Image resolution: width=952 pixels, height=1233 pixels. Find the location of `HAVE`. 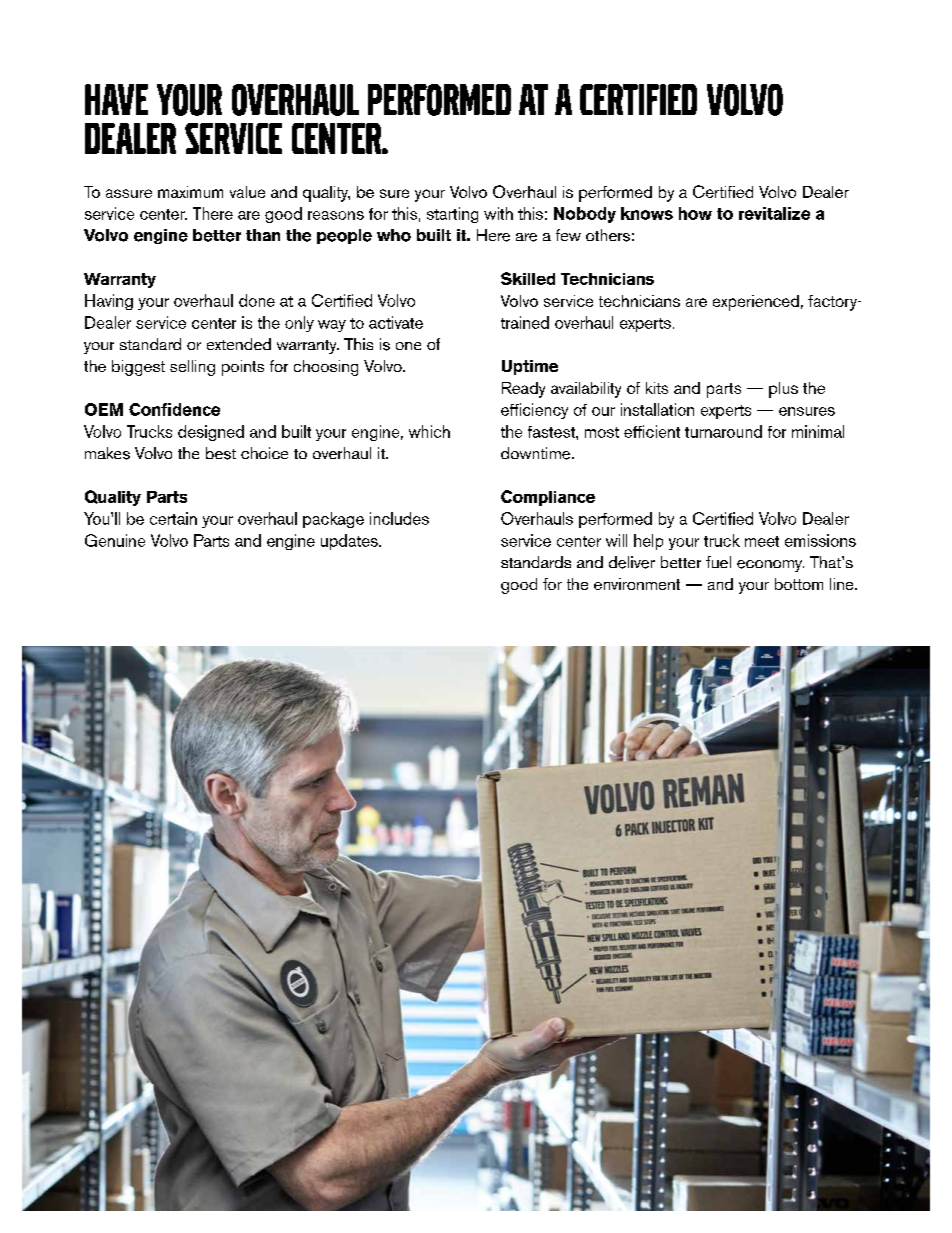

HAVE is located at coordinates (116, 99).
